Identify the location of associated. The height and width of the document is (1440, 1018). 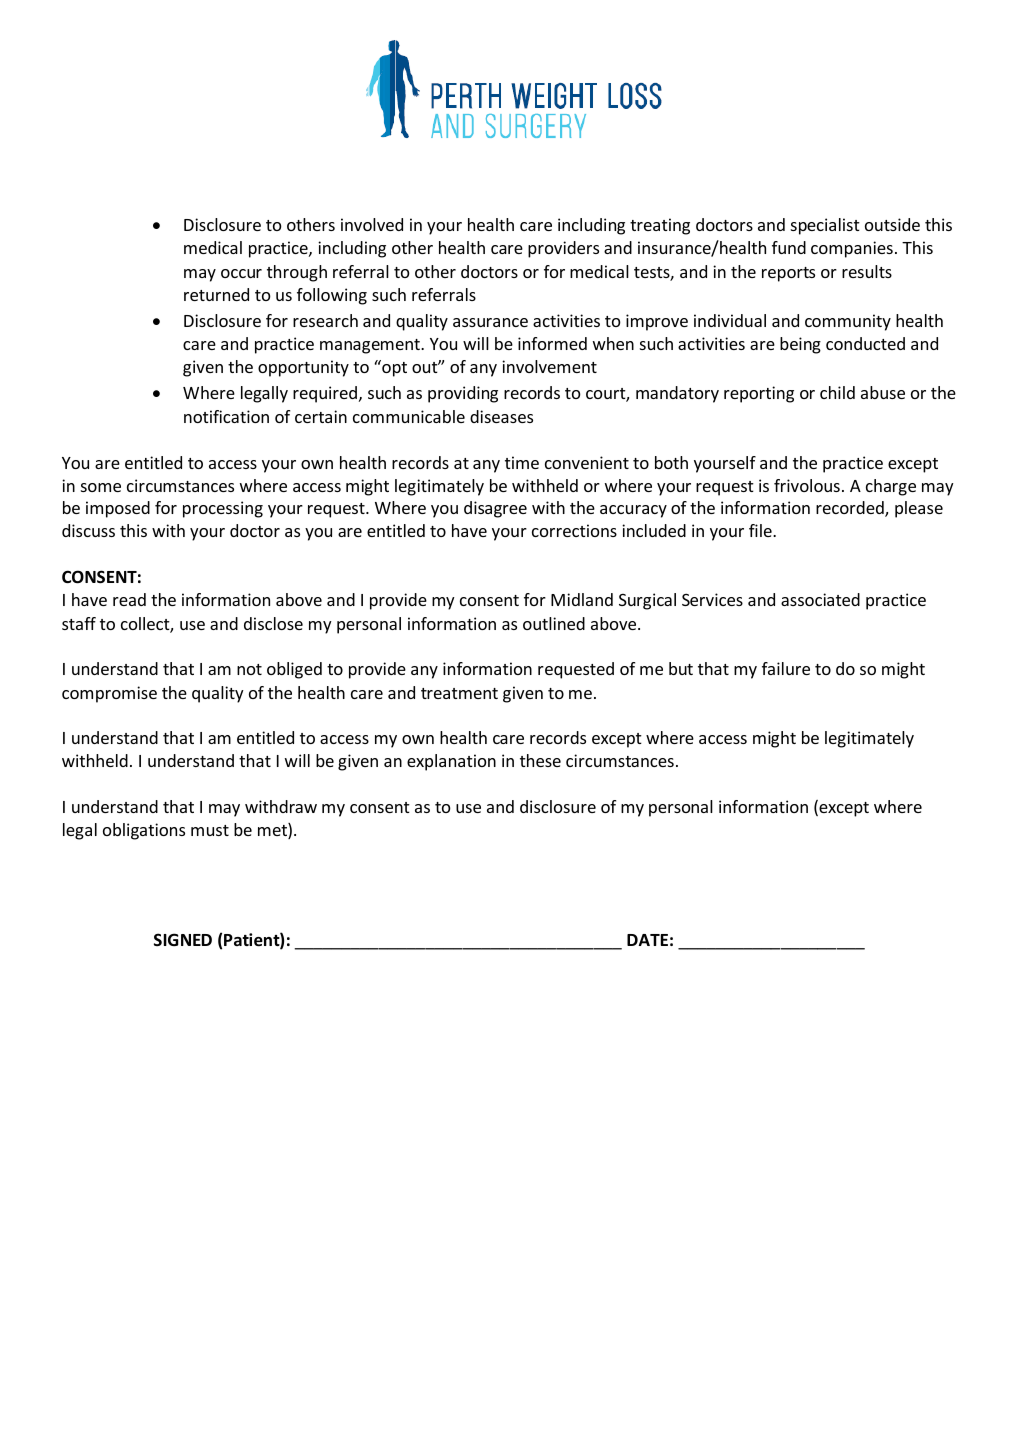
(820, 599).
